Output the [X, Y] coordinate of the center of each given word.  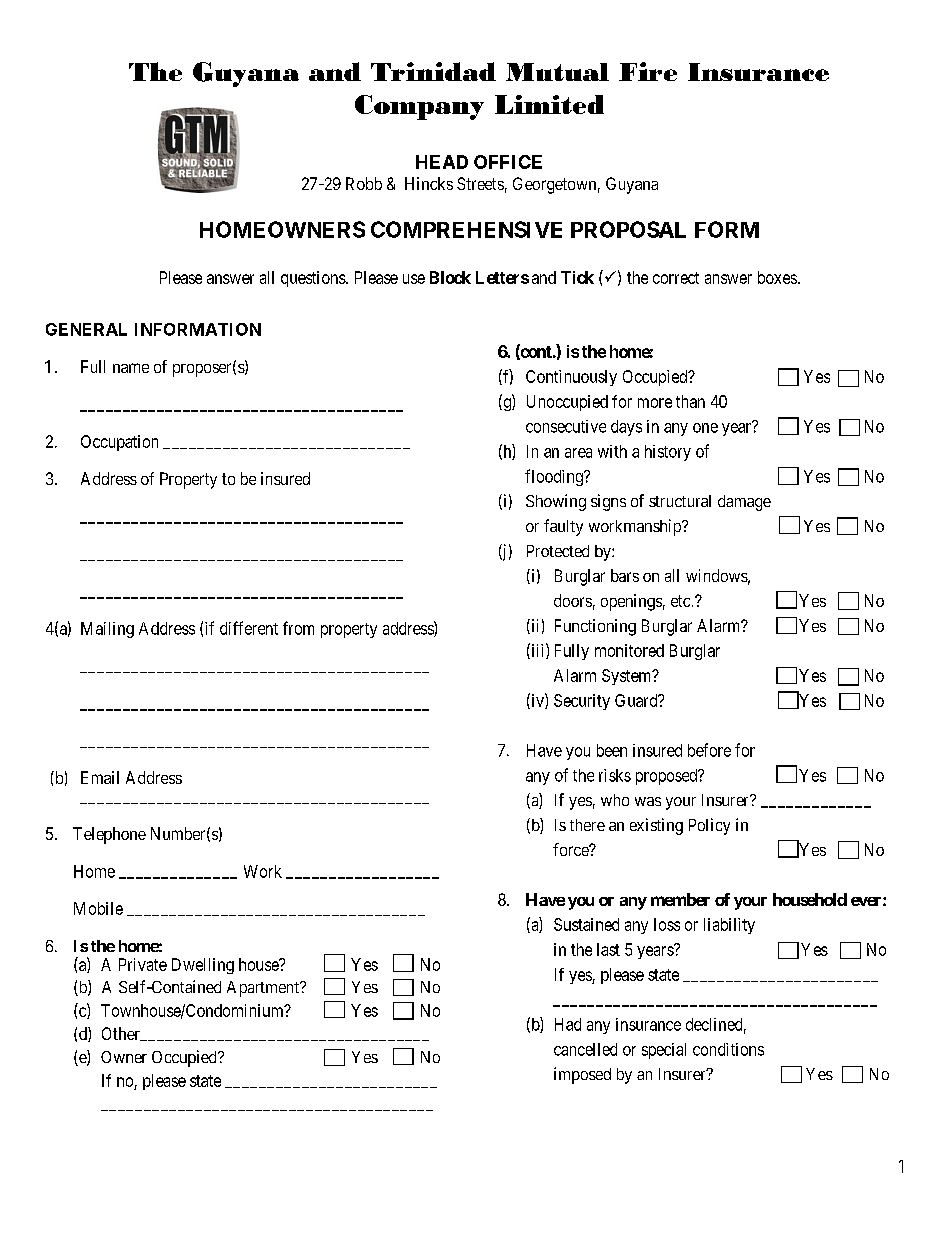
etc [680, 601]
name [131, 368]
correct [676, 278]
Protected [558, 551]
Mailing [107, 630]
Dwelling [203, 966]
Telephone [109, 835]
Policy [709, 826]
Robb [364, 183]
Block [450, 277]
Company [419, 107]
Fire [648, 71]
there [587, 825]
